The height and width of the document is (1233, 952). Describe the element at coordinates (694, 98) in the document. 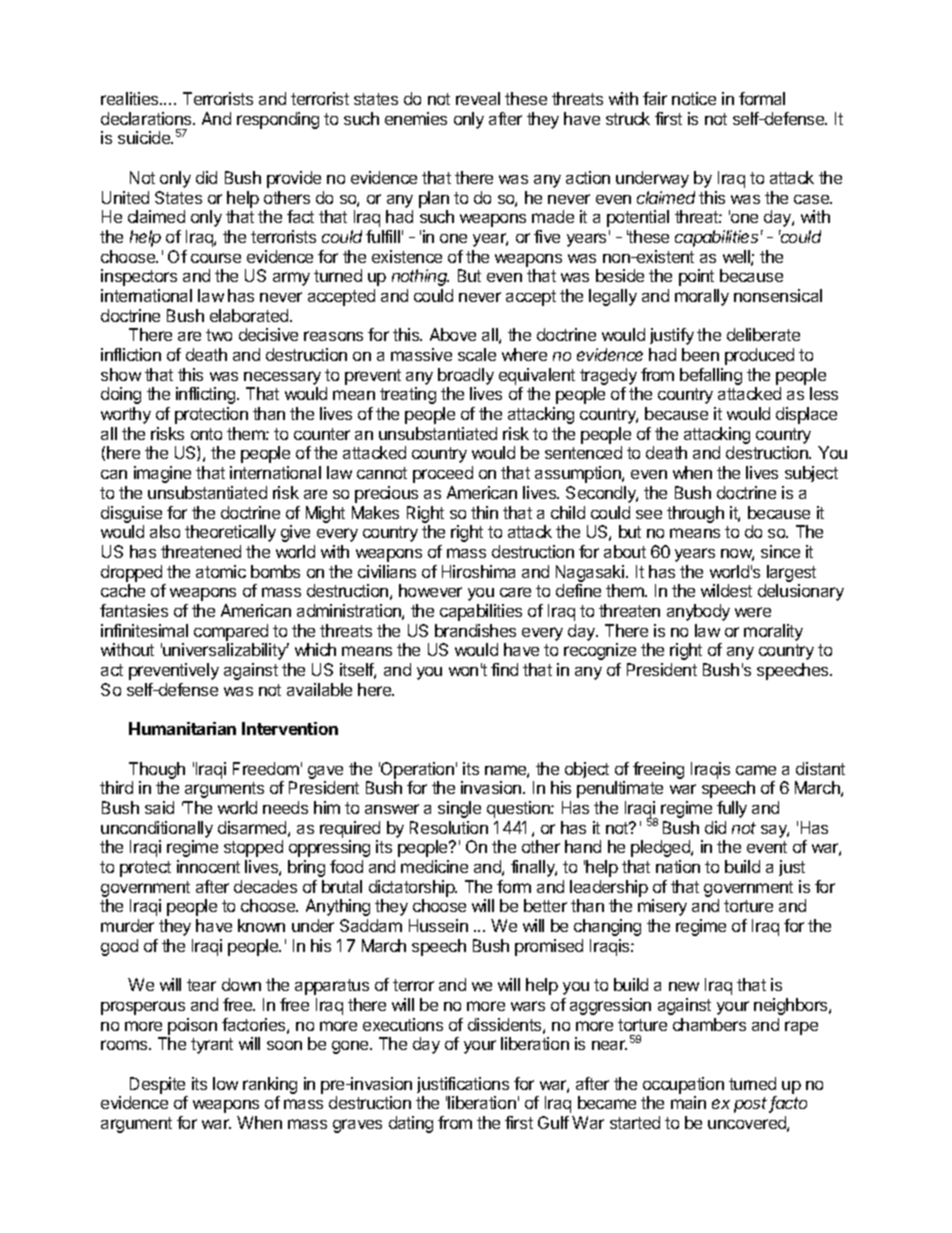

I see `notice` at that location.
